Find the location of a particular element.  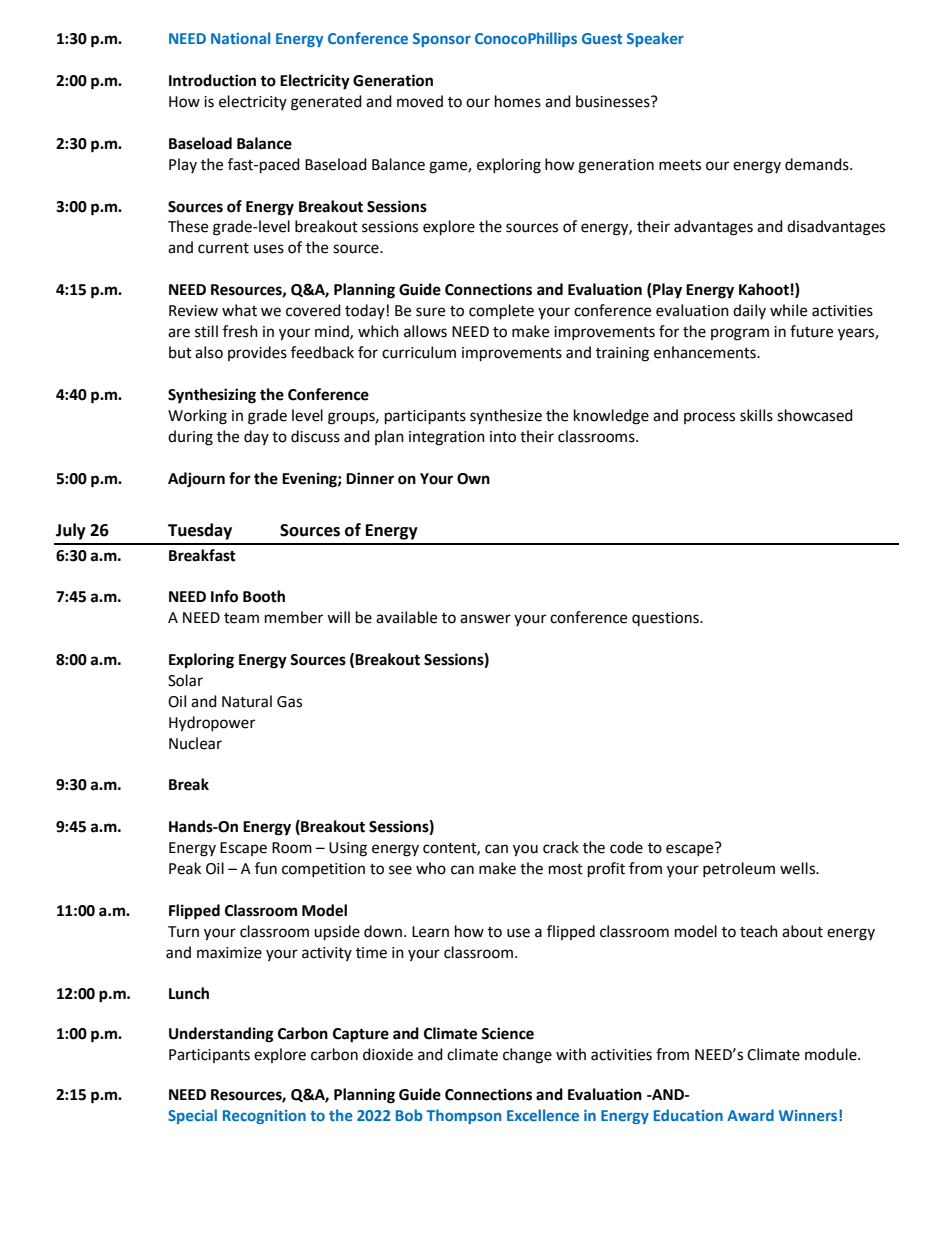

Info is located at coordinates (224, 596).
